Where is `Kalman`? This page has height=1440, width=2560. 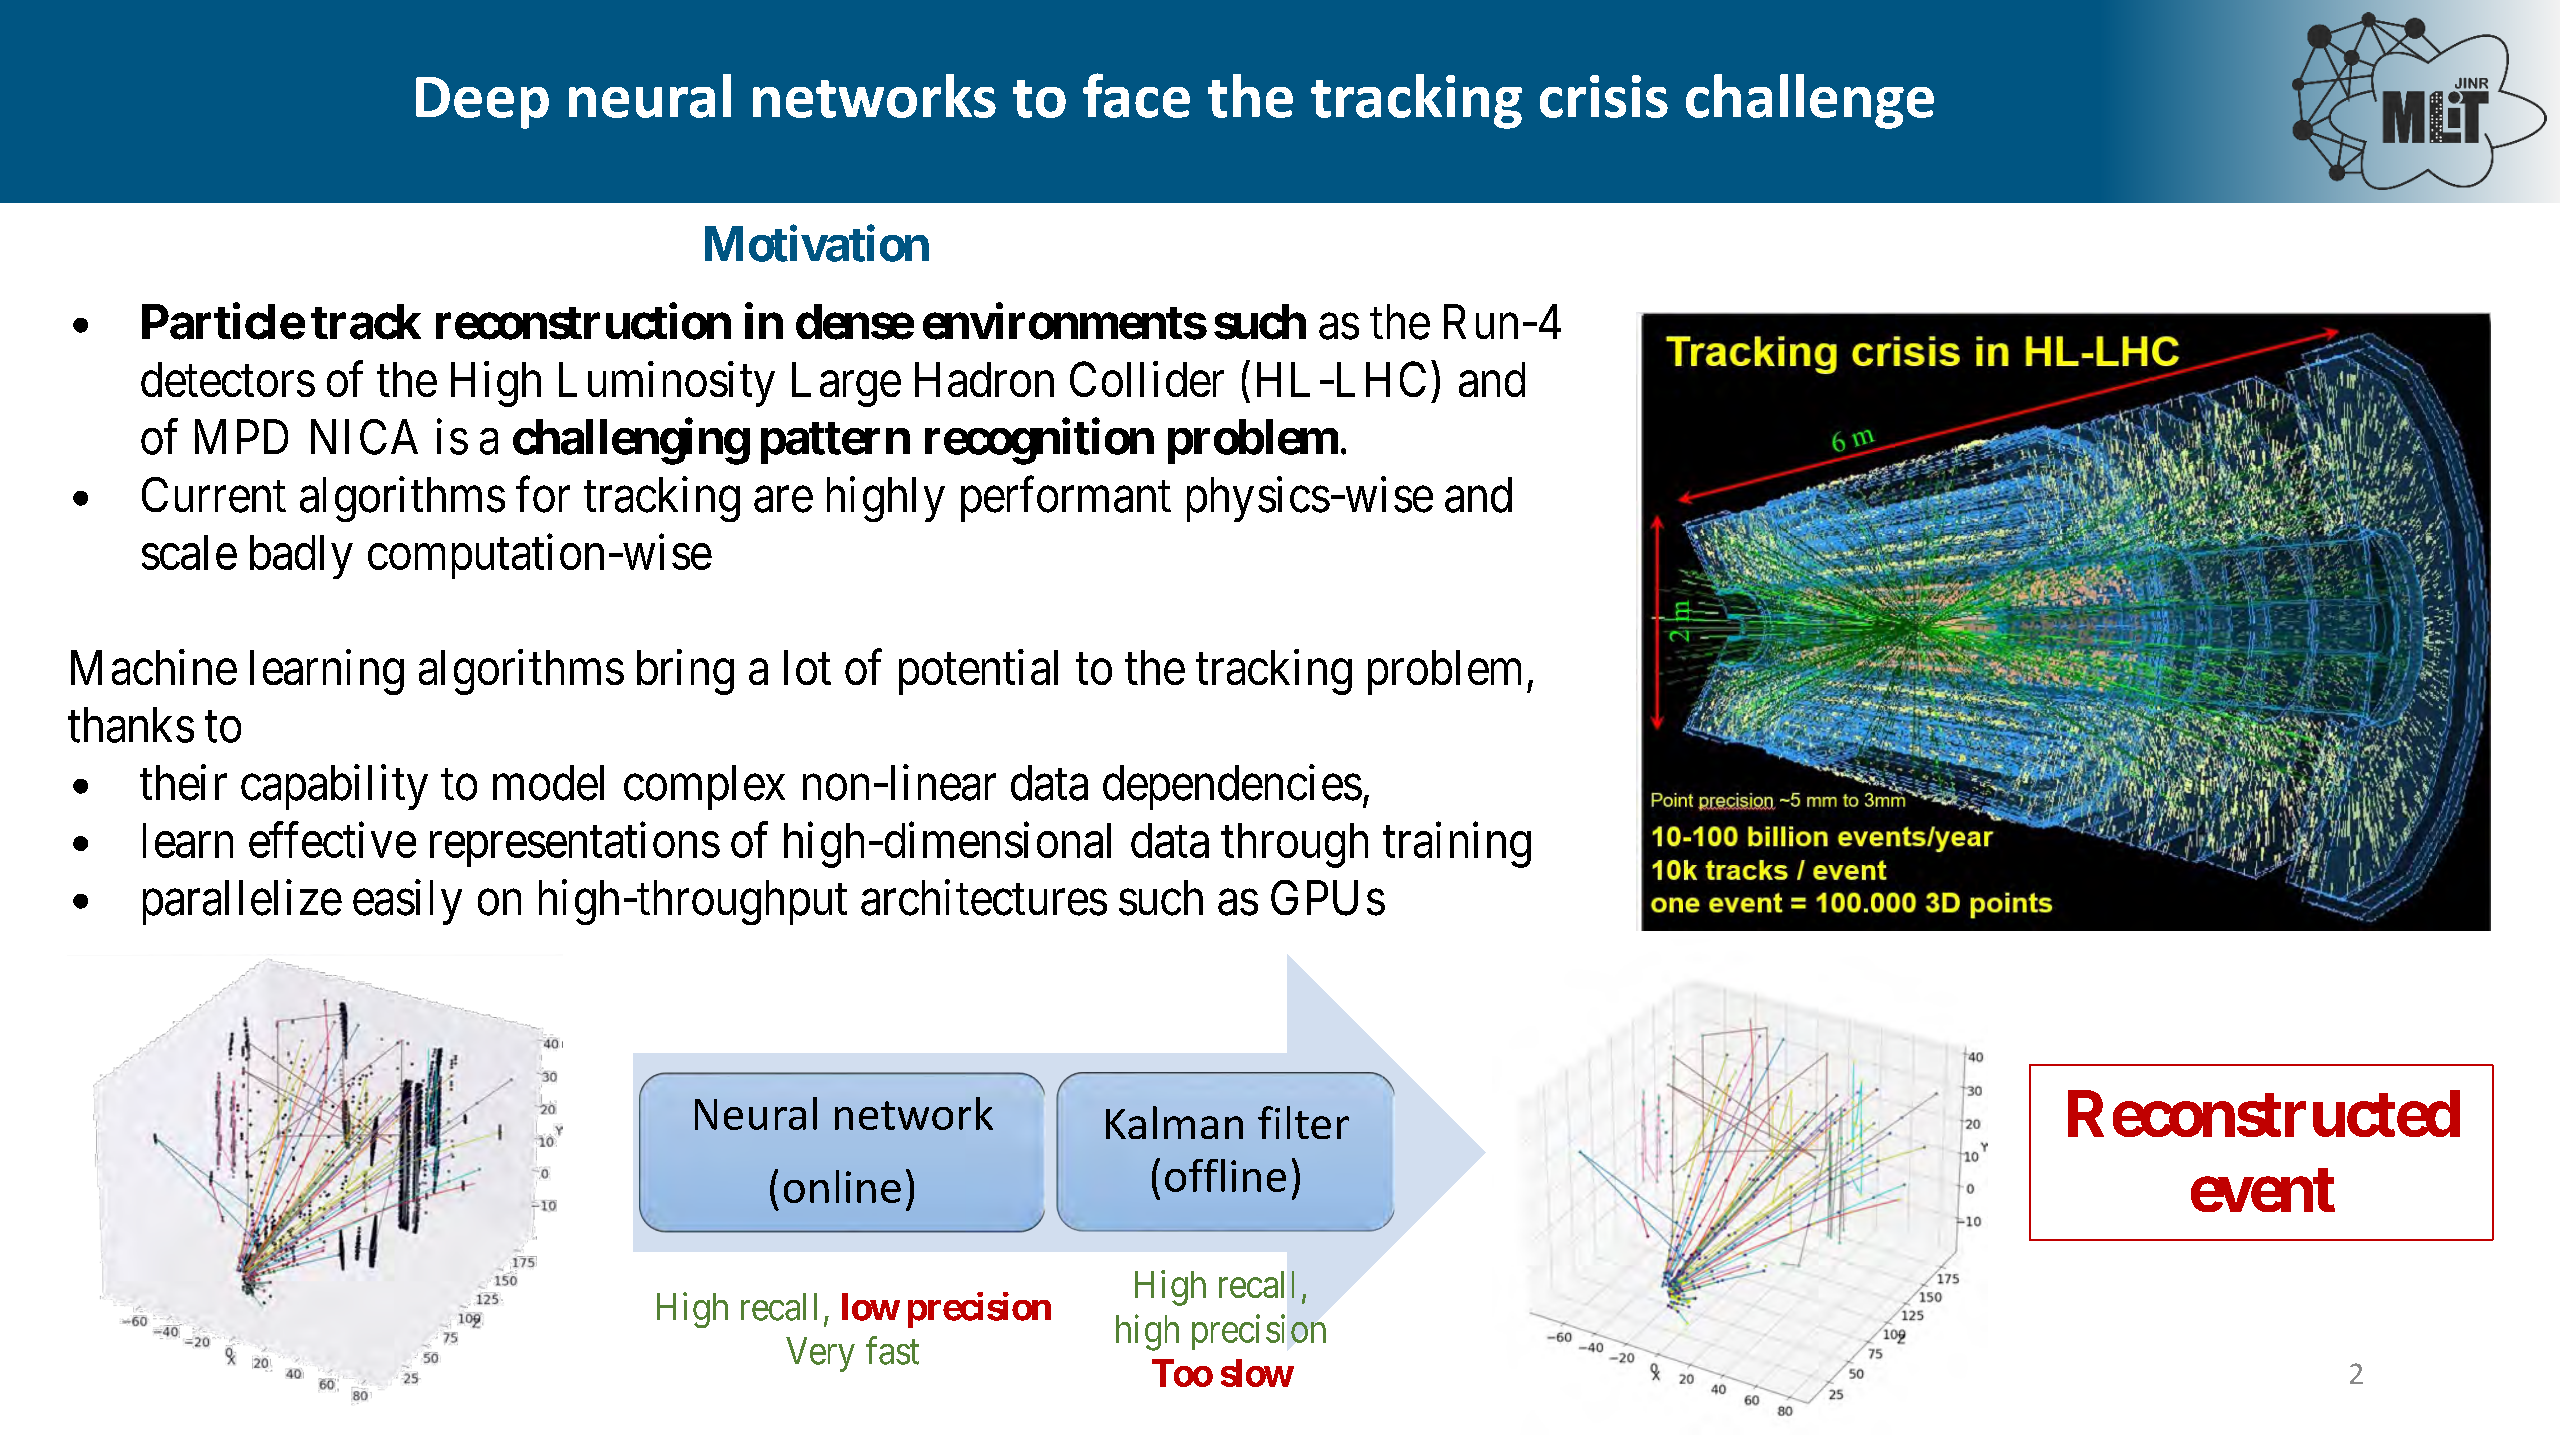 Kalman is located at coordinates (1174, 1122).
